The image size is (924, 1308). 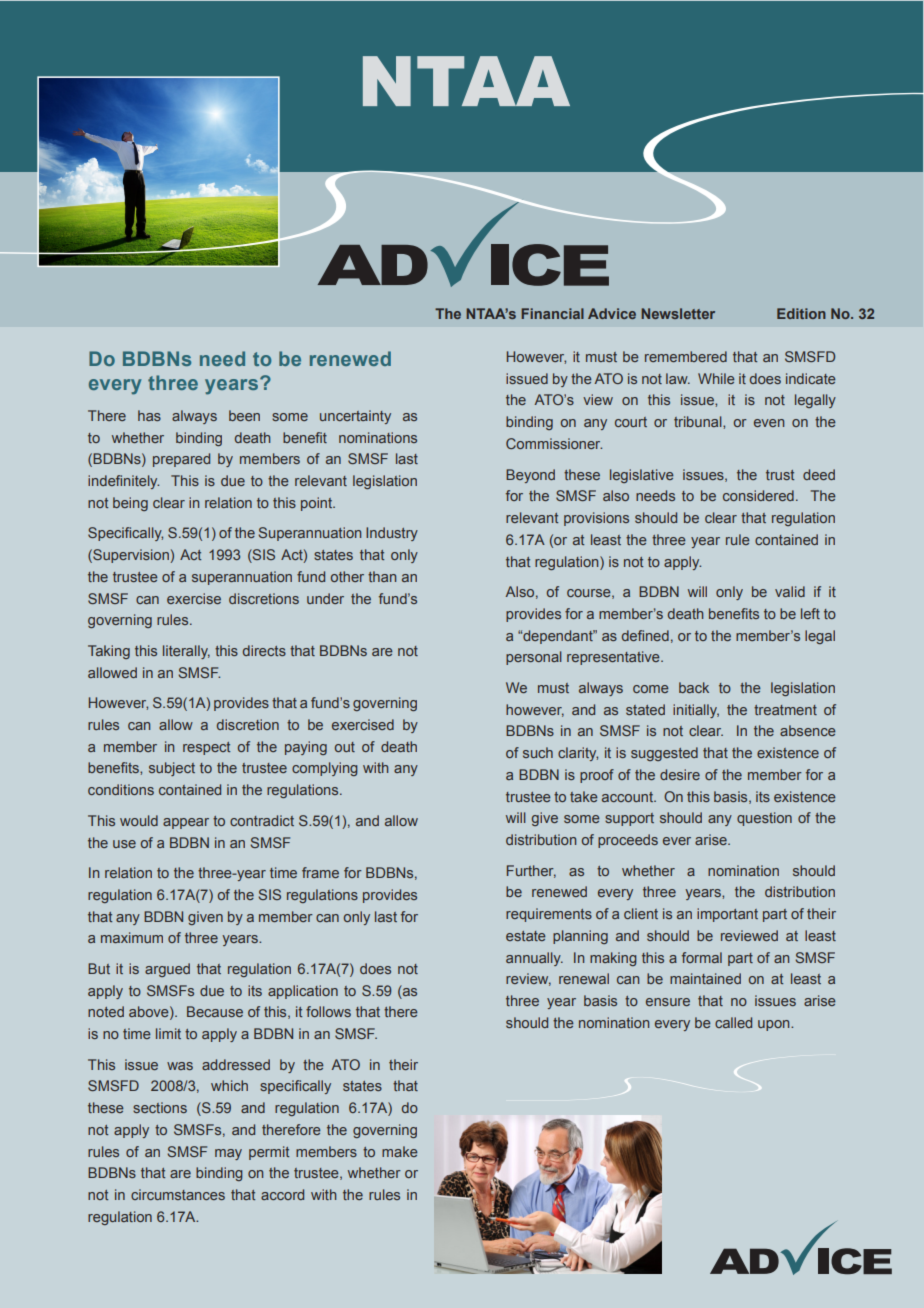 I want to click on desire, so click(x=680, y=774).
